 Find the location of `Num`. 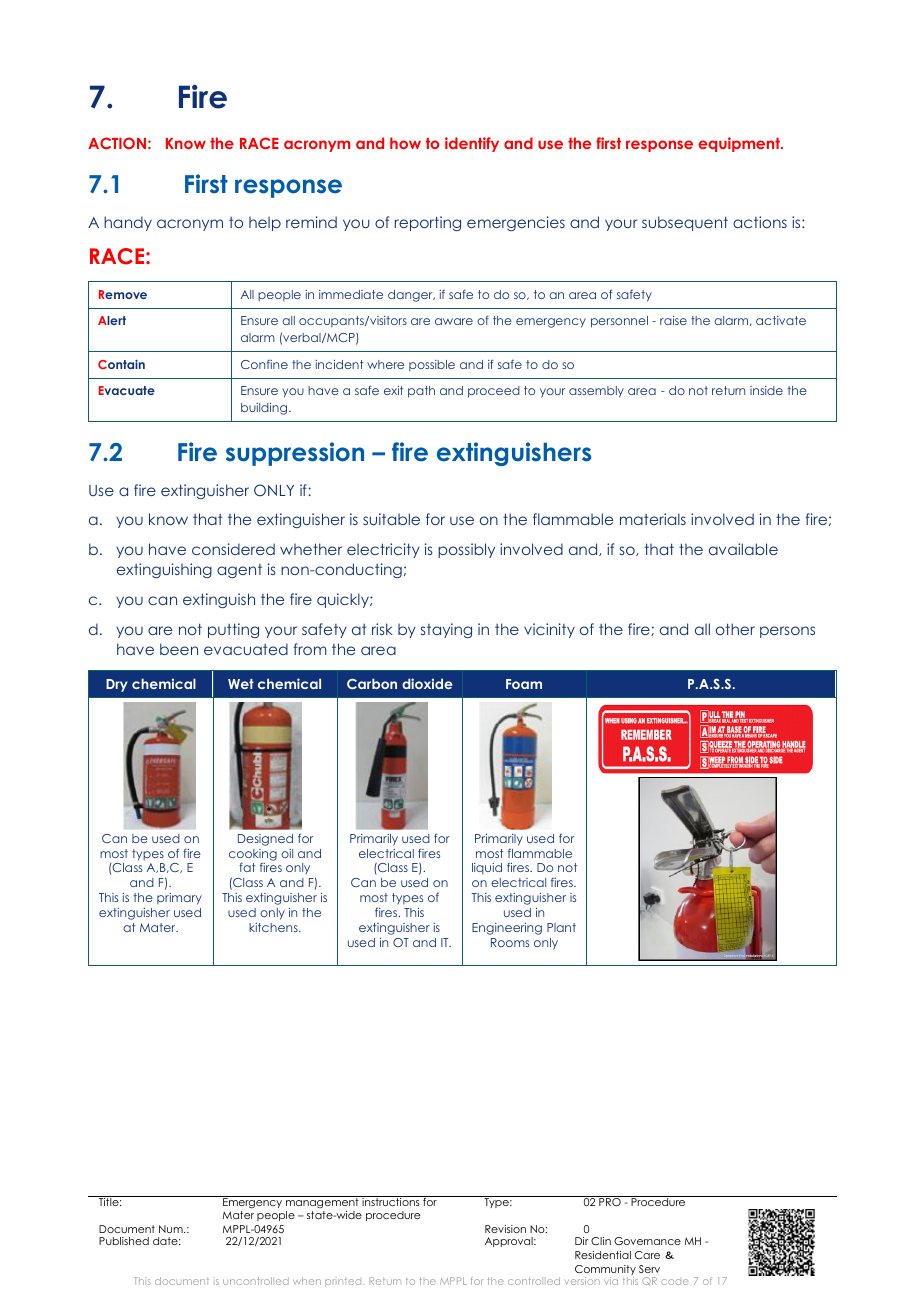

Num is located at coordinates (172, 1229).
